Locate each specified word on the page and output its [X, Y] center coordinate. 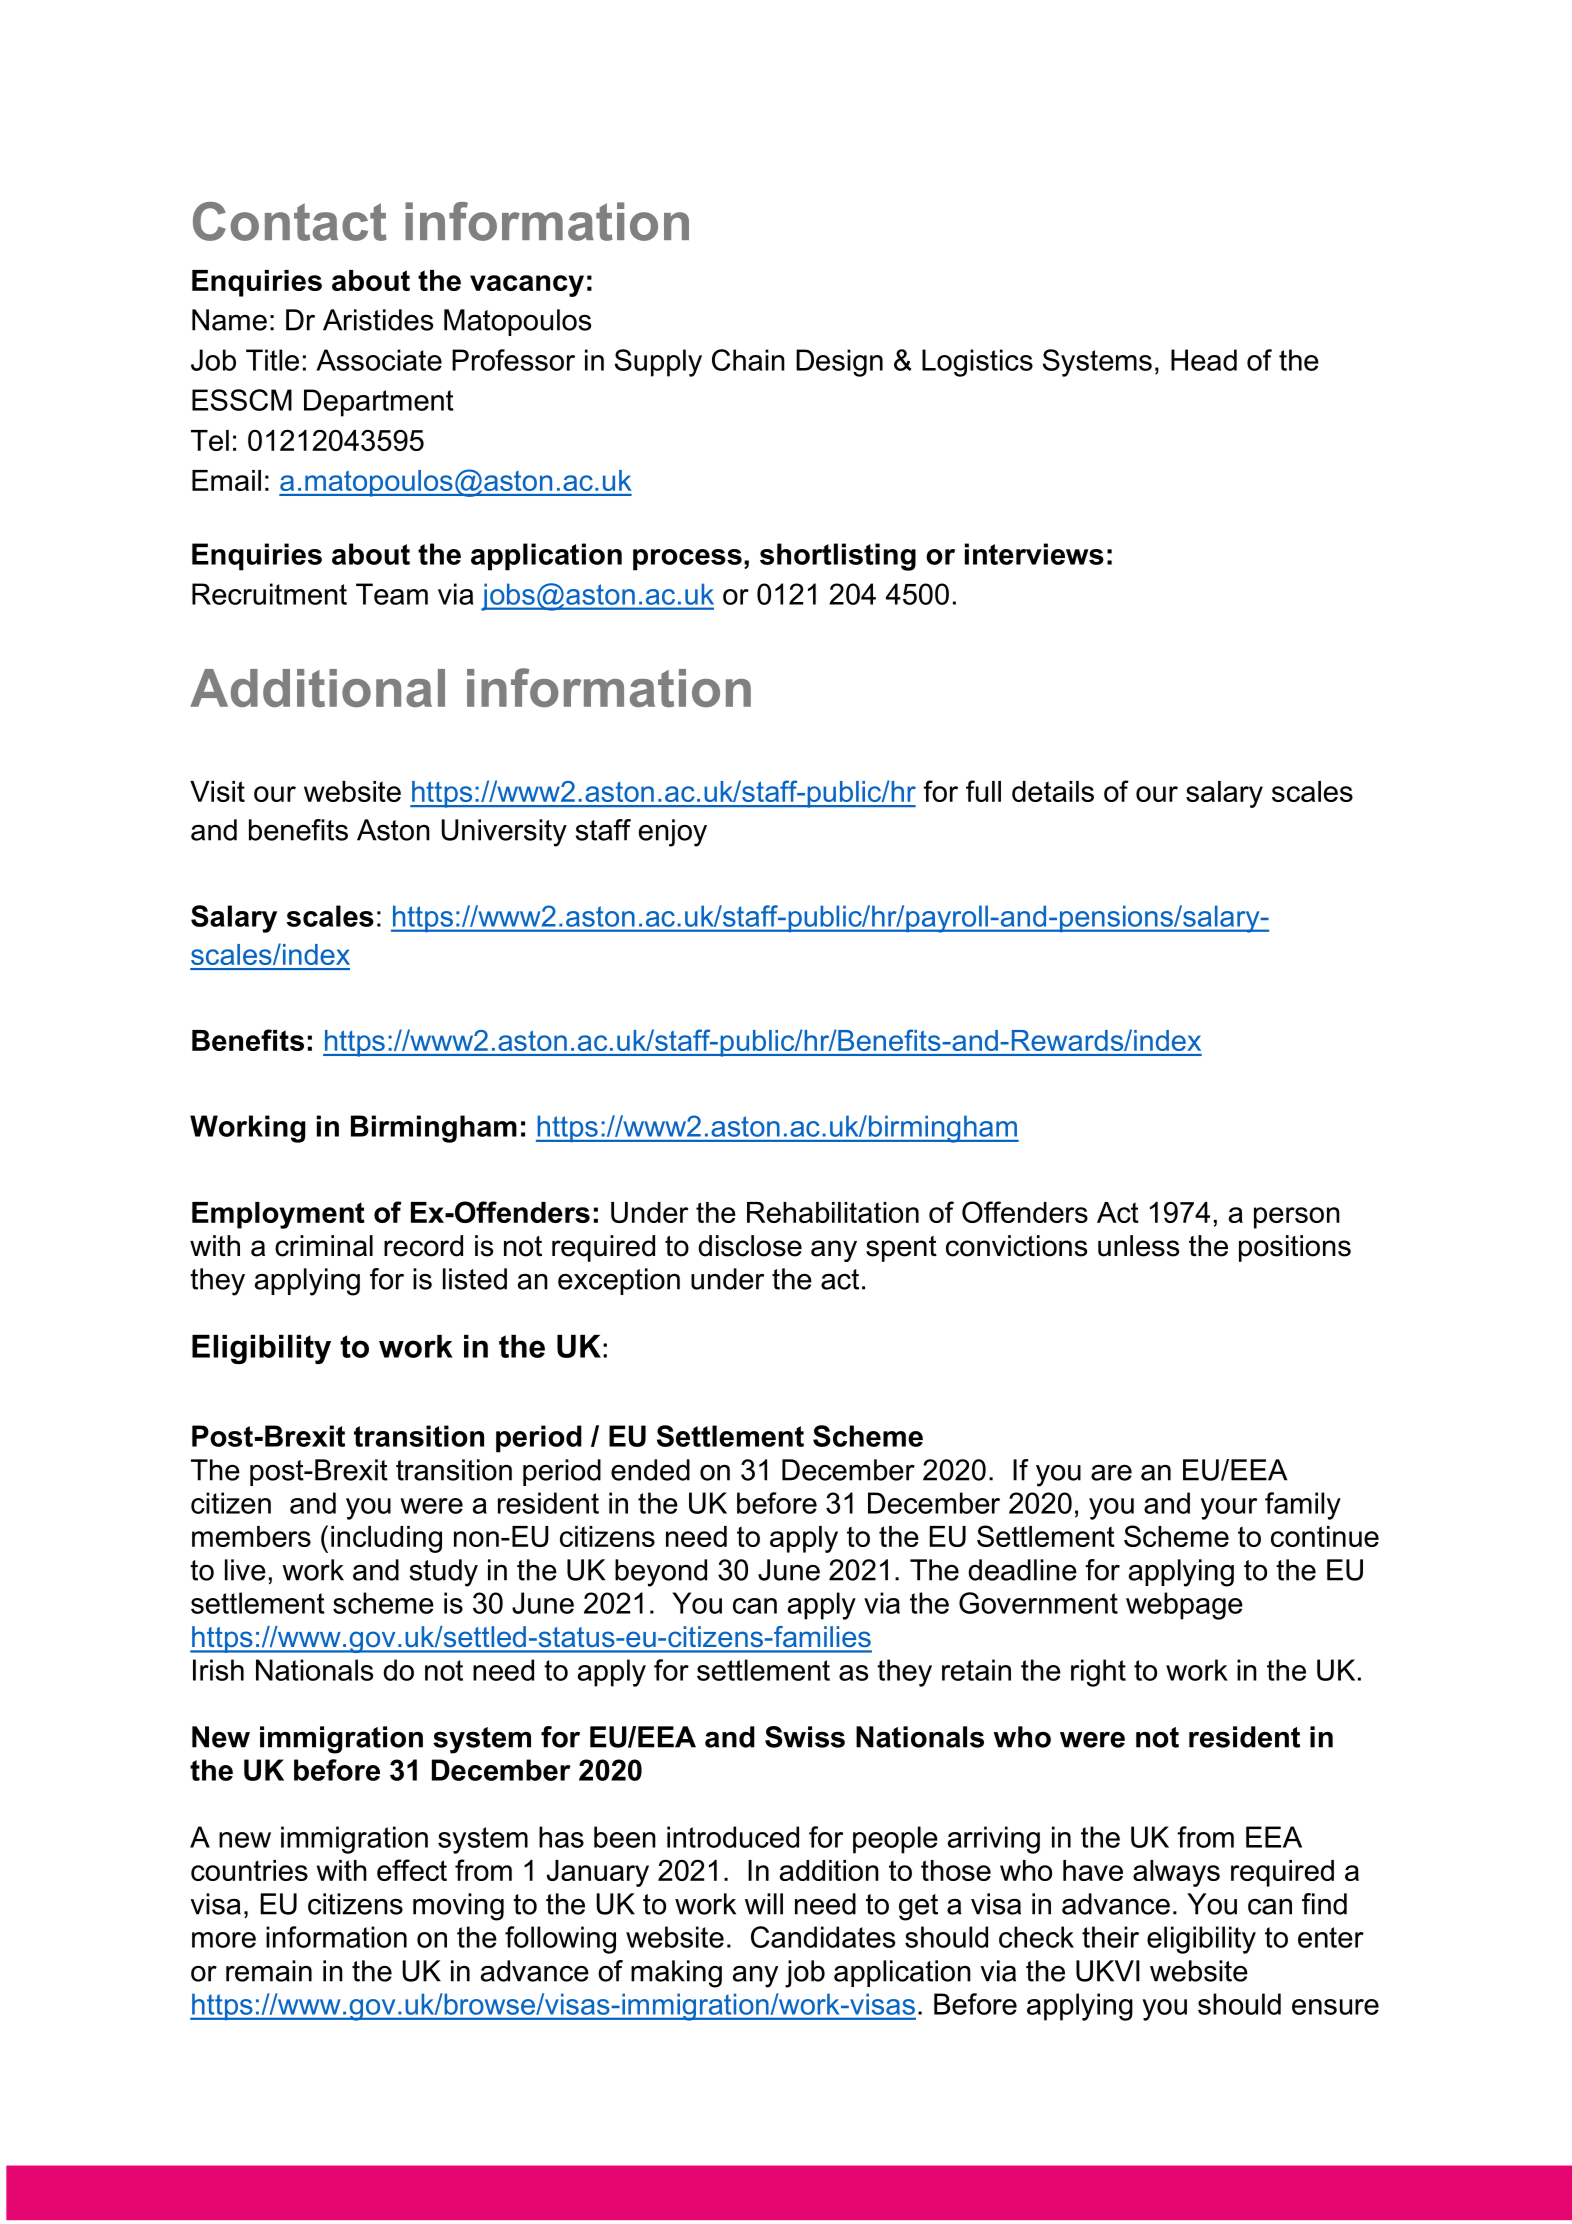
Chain [748, 360]
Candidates [823, 1937]
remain [269, 1971]
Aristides [378, 320]
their [1110, 1937]
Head [1204, 360]
